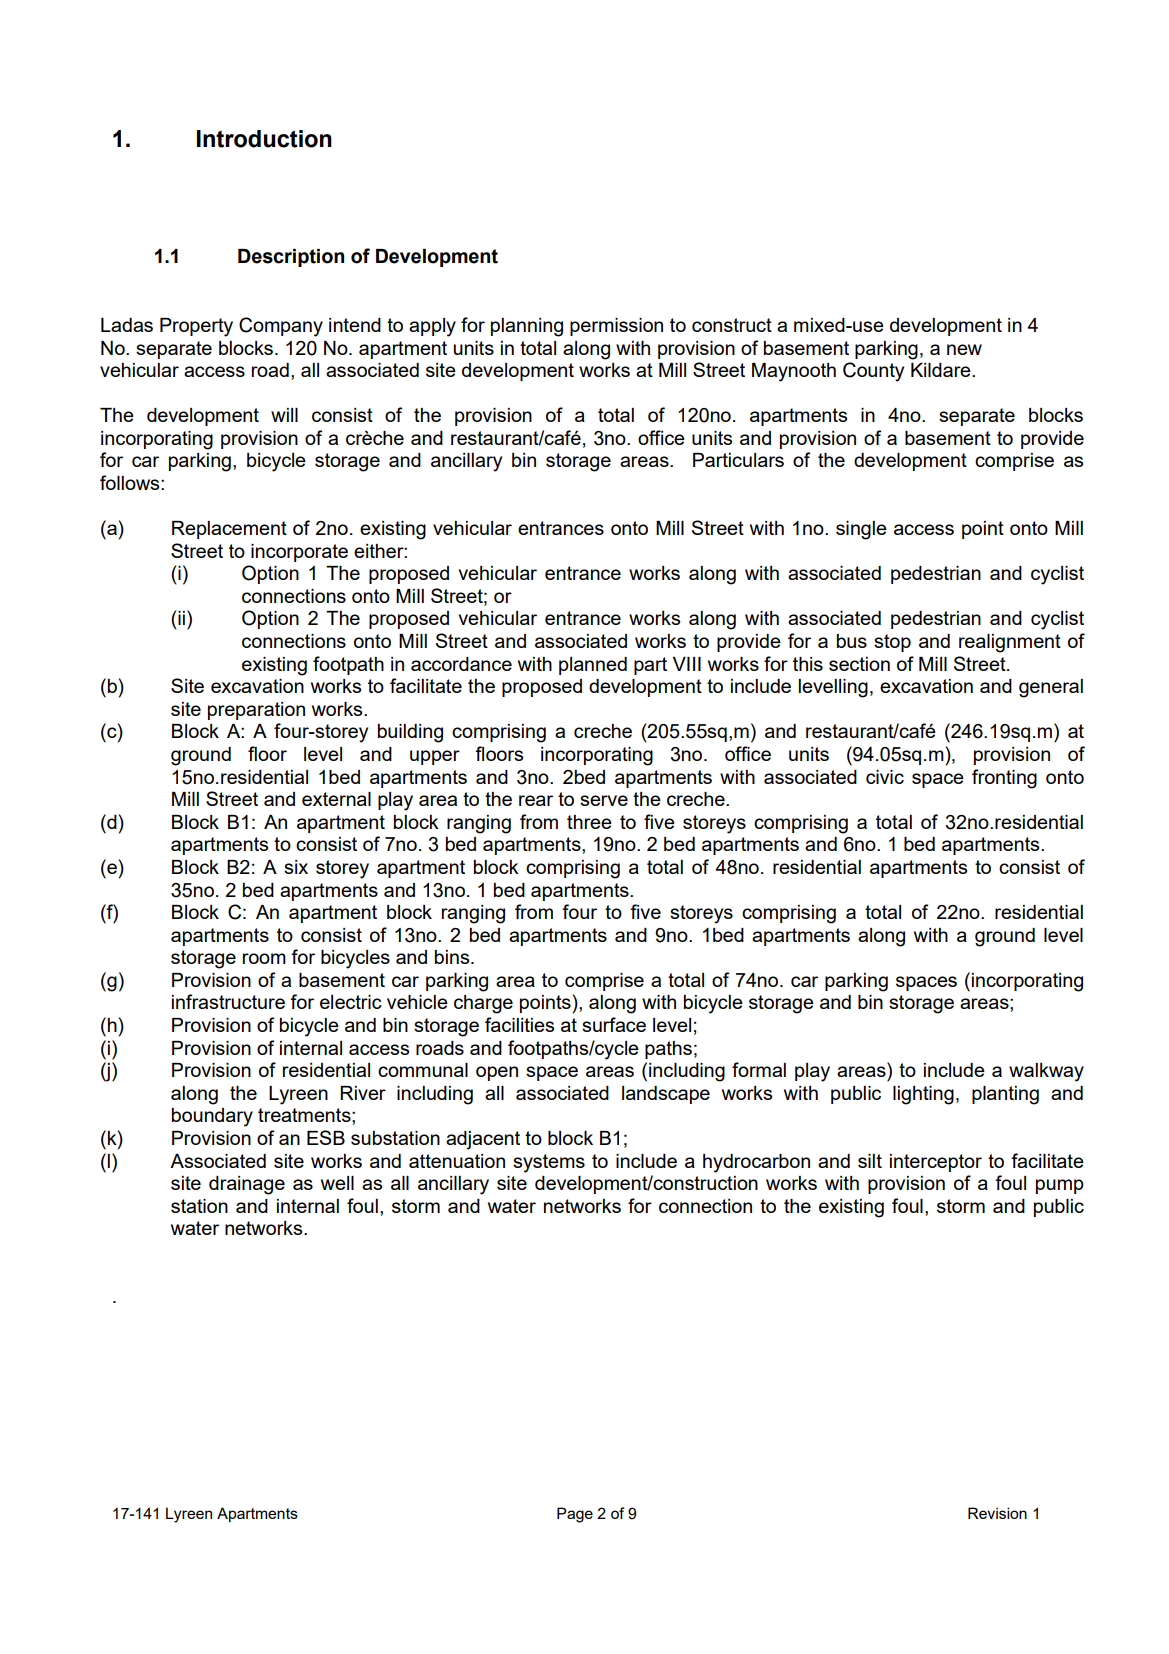 The image size is (1169, 1654). Describe the element at coordinates (351, 1002) in the document. I see `electric` at that location.
